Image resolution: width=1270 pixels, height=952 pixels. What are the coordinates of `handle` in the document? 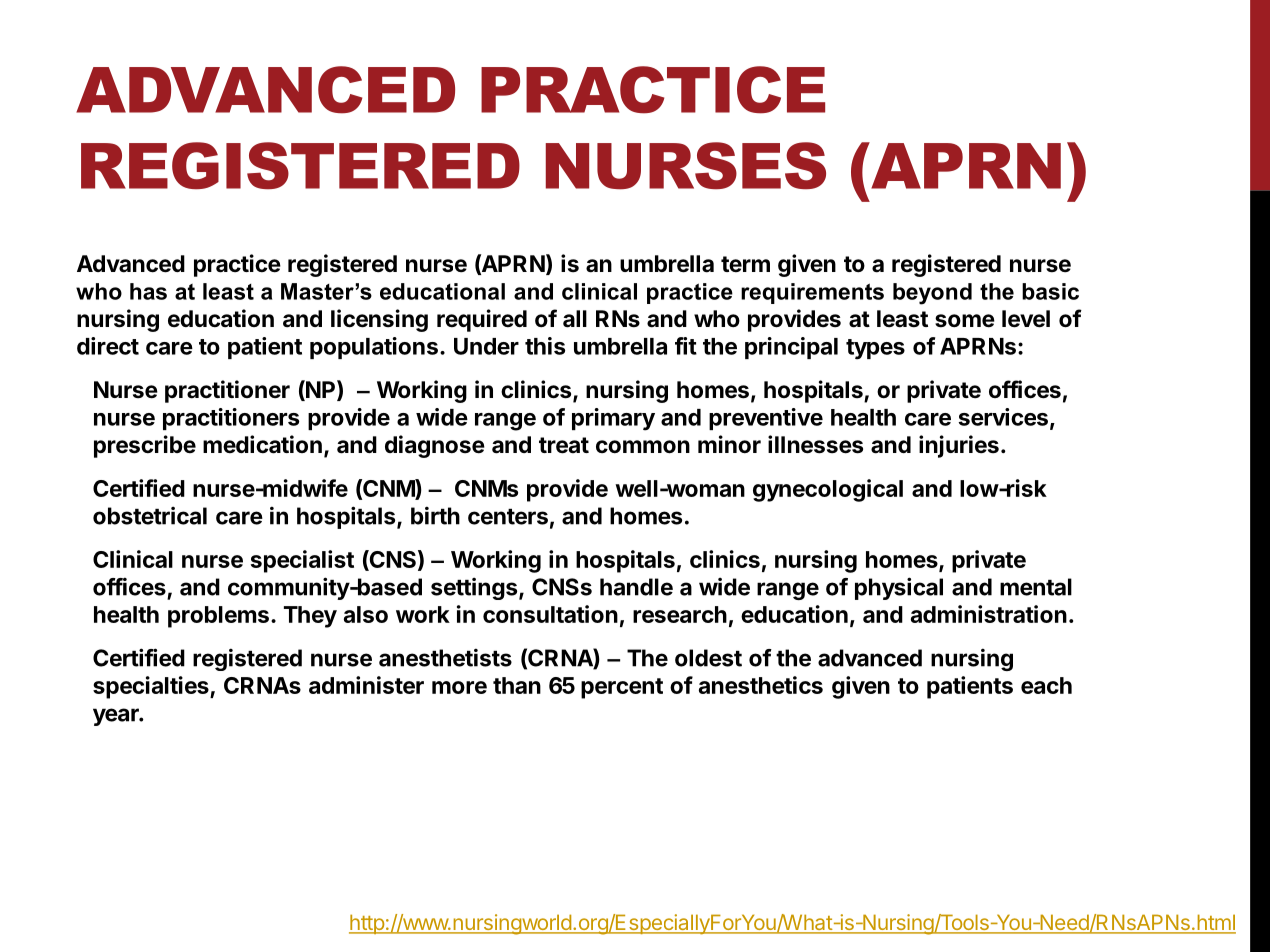 It's located at (636, 587).
